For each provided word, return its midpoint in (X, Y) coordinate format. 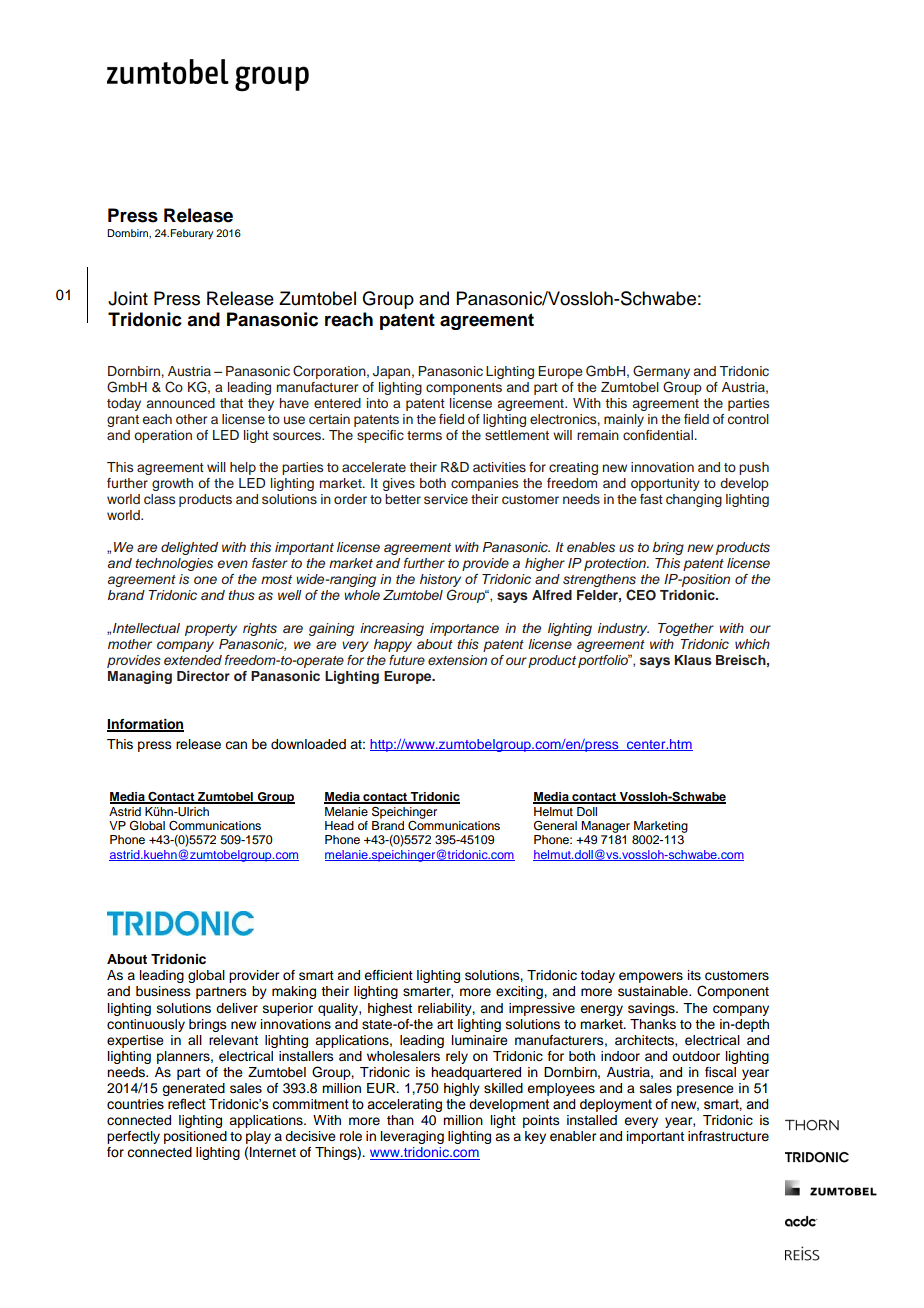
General (555, 825)
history (440, 582)
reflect (187, 1104)
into (377, 403)
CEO (641, 595)
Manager (605, 827)
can (236, 745)
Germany (661, 372)
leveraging (412, 1137)
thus (241, 595)
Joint (128, 298)
